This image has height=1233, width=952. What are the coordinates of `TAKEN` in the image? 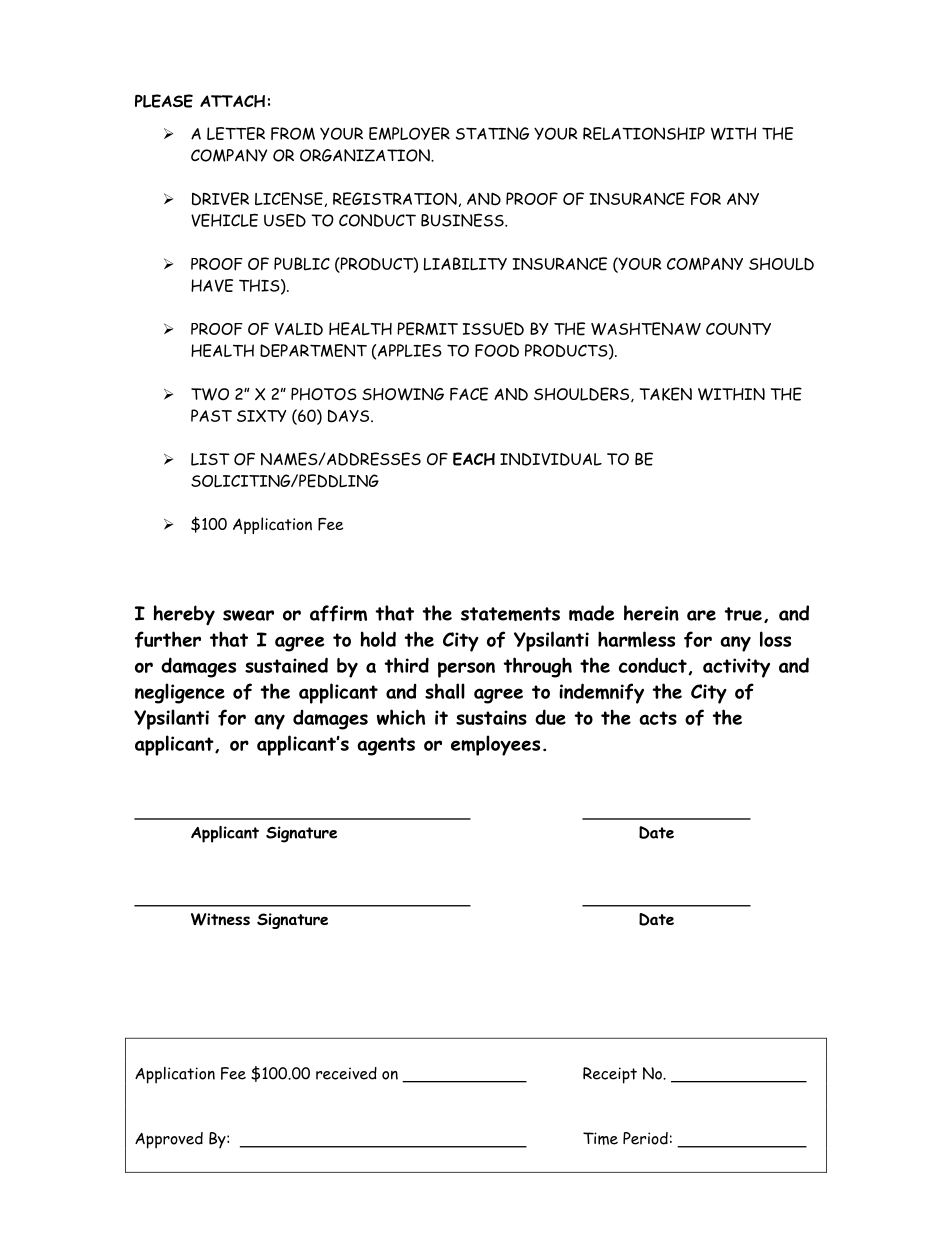 It's located at (666, 394).
